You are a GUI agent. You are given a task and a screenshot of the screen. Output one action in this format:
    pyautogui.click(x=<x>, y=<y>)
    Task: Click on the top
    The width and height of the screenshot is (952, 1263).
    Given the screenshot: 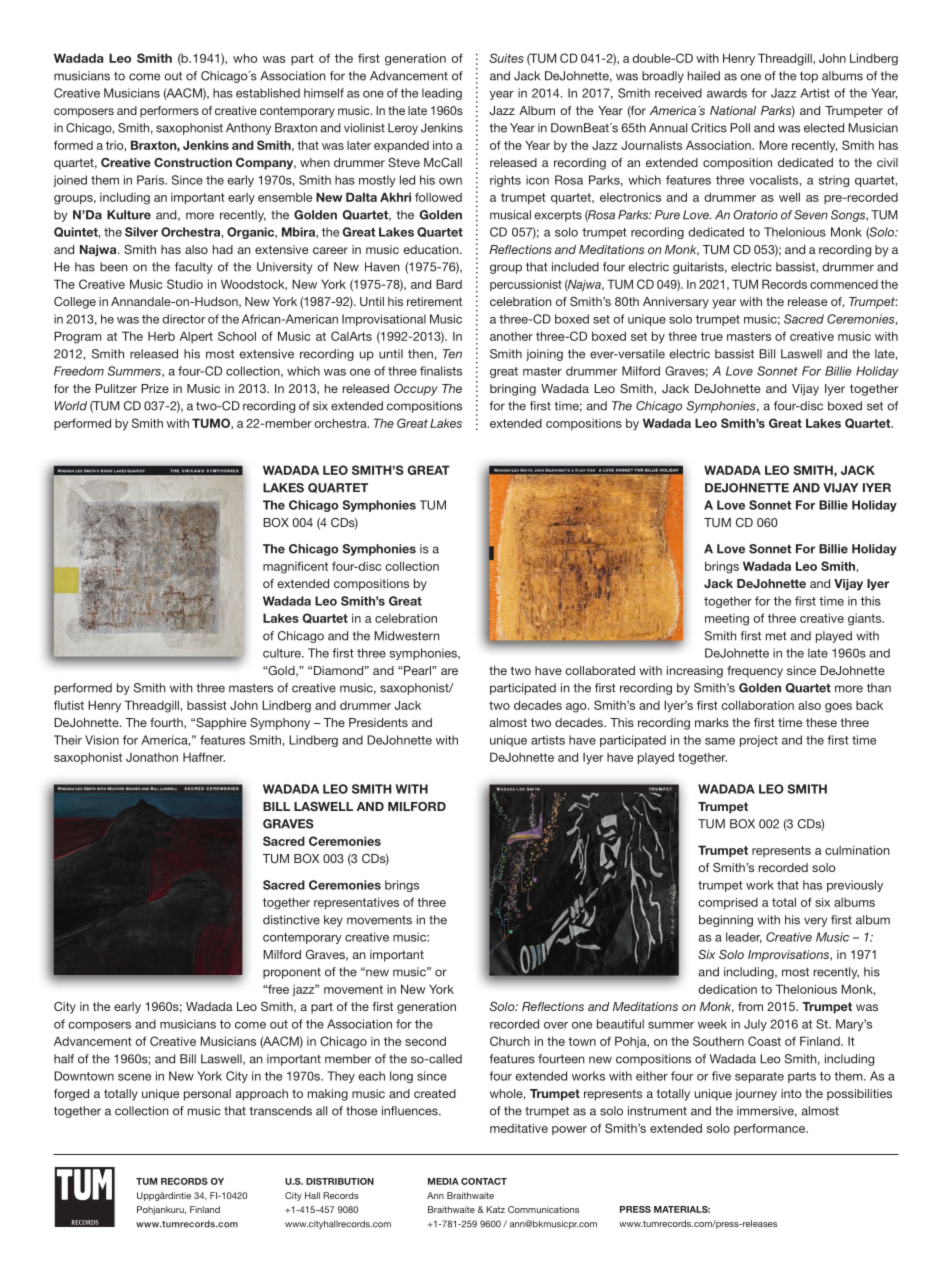 What is the action you would take?
    pyautogui.click(x=809, y=77)
